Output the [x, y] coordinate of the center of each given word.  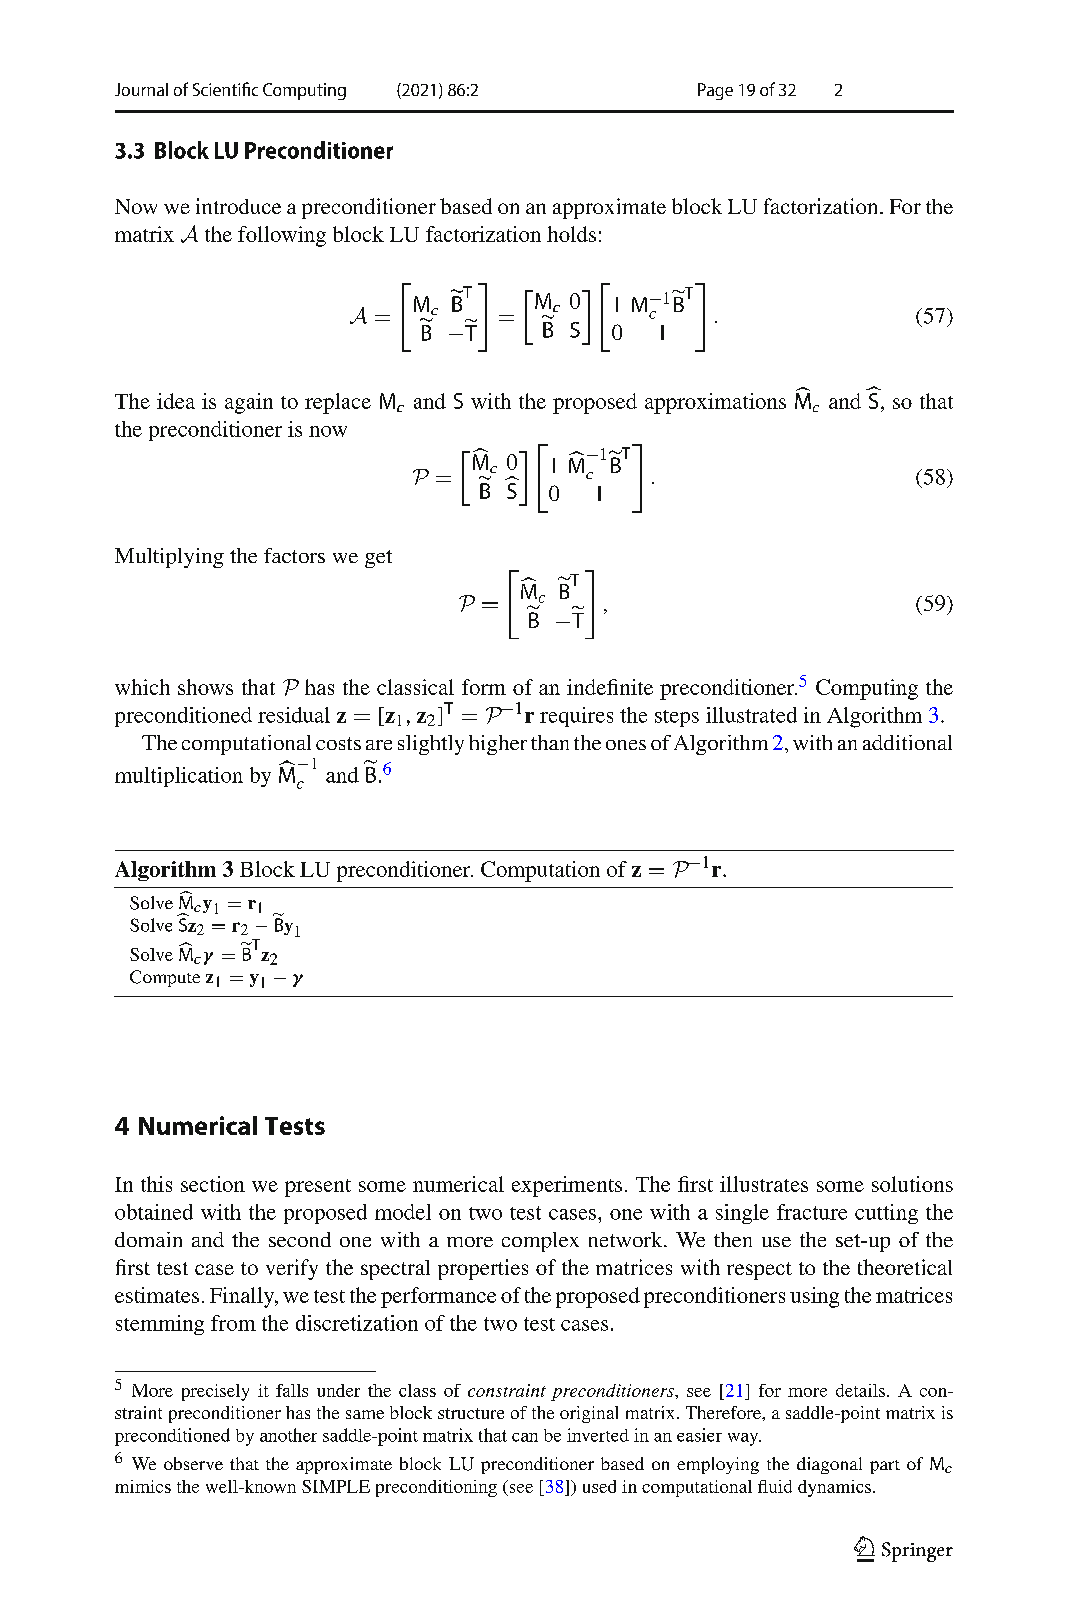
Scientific [225, 89]
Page [715, 91]
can [525, 1437]
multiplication [179, 777]
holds [571, 234]
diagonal [829, 1465]
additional [907, 742]
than [550, 742]
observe [193, 1463]
